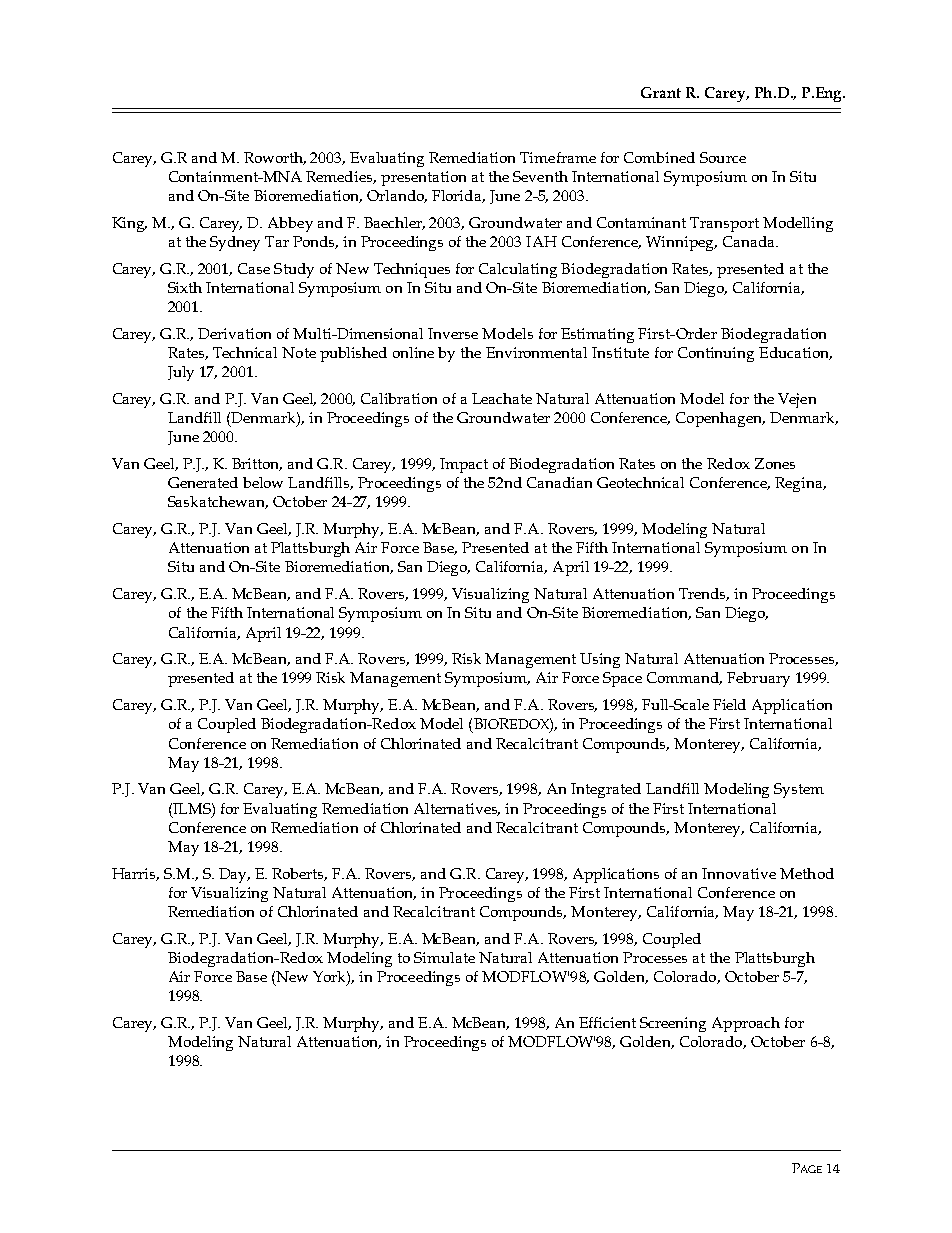 The width and height of the screenshot is (952, 1233). Describe the element at coordinates (444, 957) in the screenshot. I see `Simulate` at that location.
